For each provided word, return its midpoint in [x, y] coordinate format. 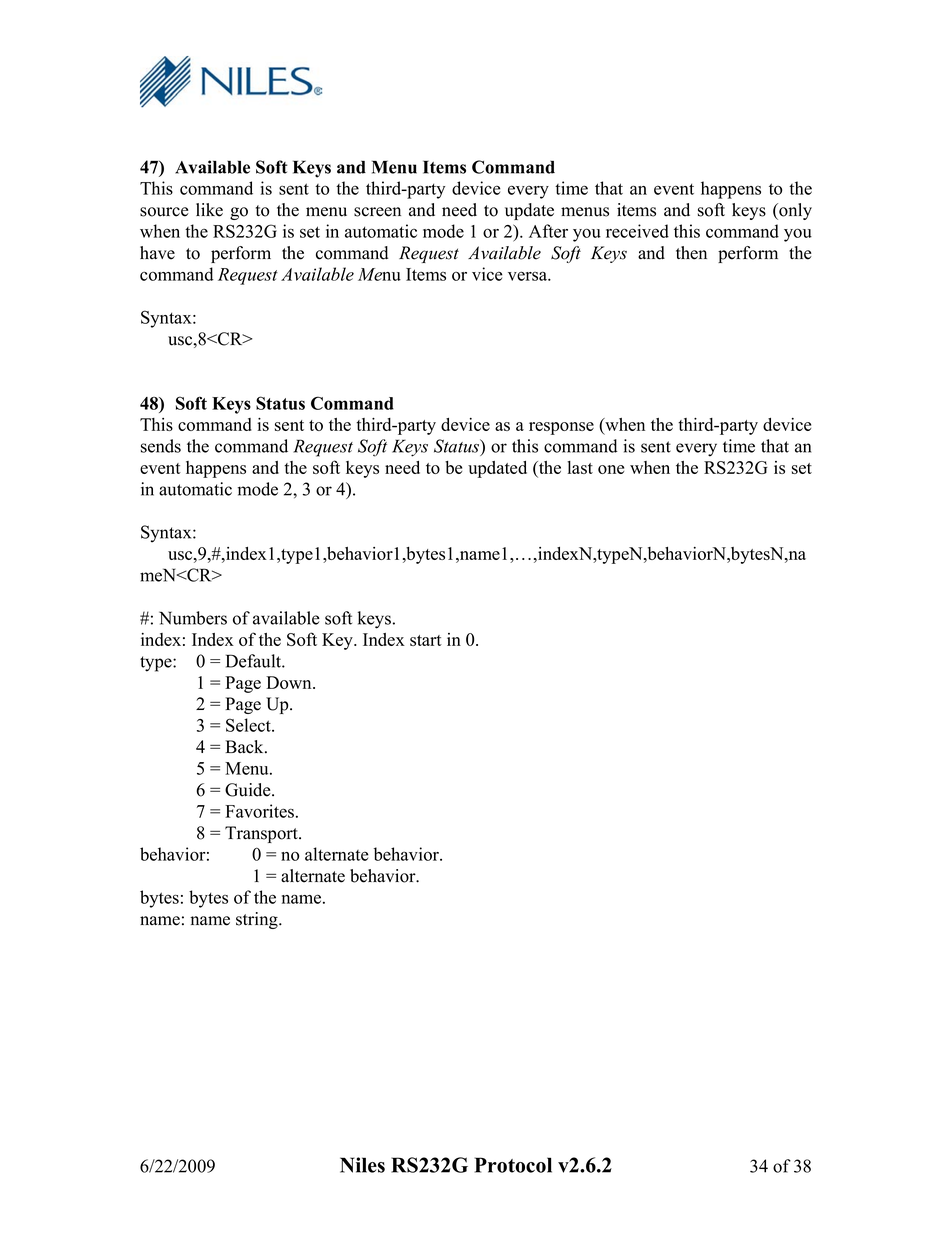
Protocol [513, 1165]
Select [249, 725]
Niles [362, 1165]
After [548, 231]
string [258, 920]
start [426, 640]
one [611, 469]
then [691, 253]
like [209, 210]
